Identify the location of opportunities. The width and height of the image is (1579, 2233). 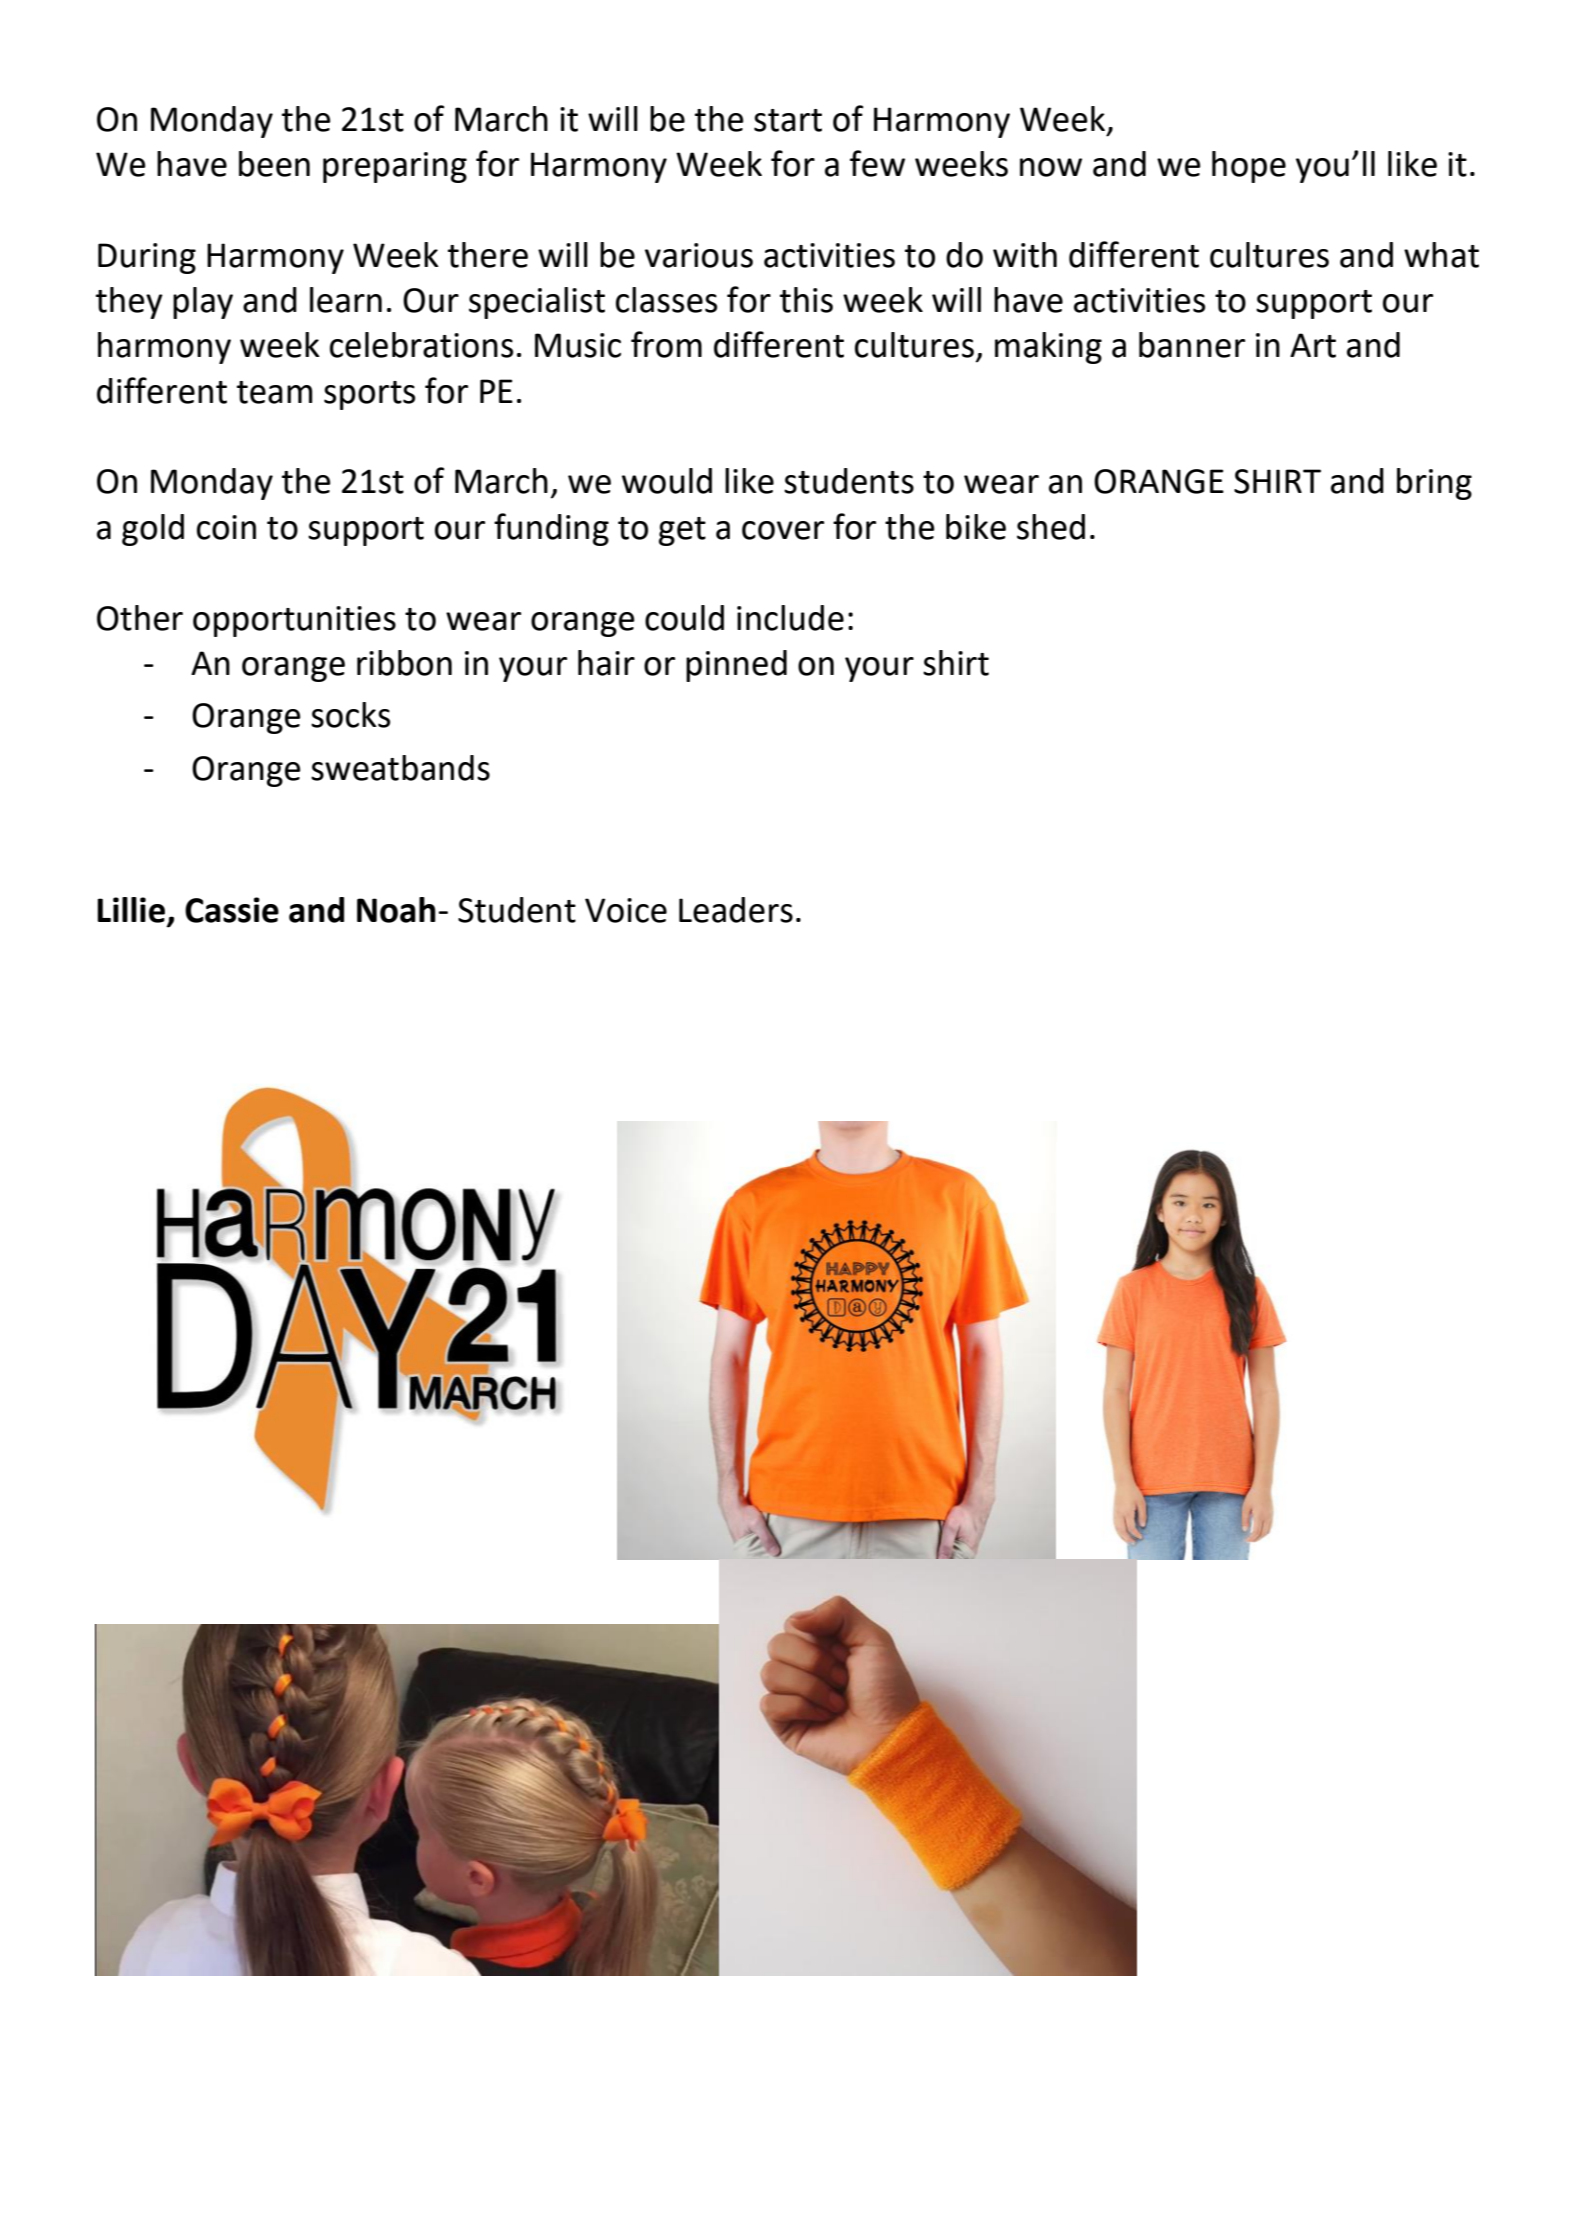
(294, 621).
